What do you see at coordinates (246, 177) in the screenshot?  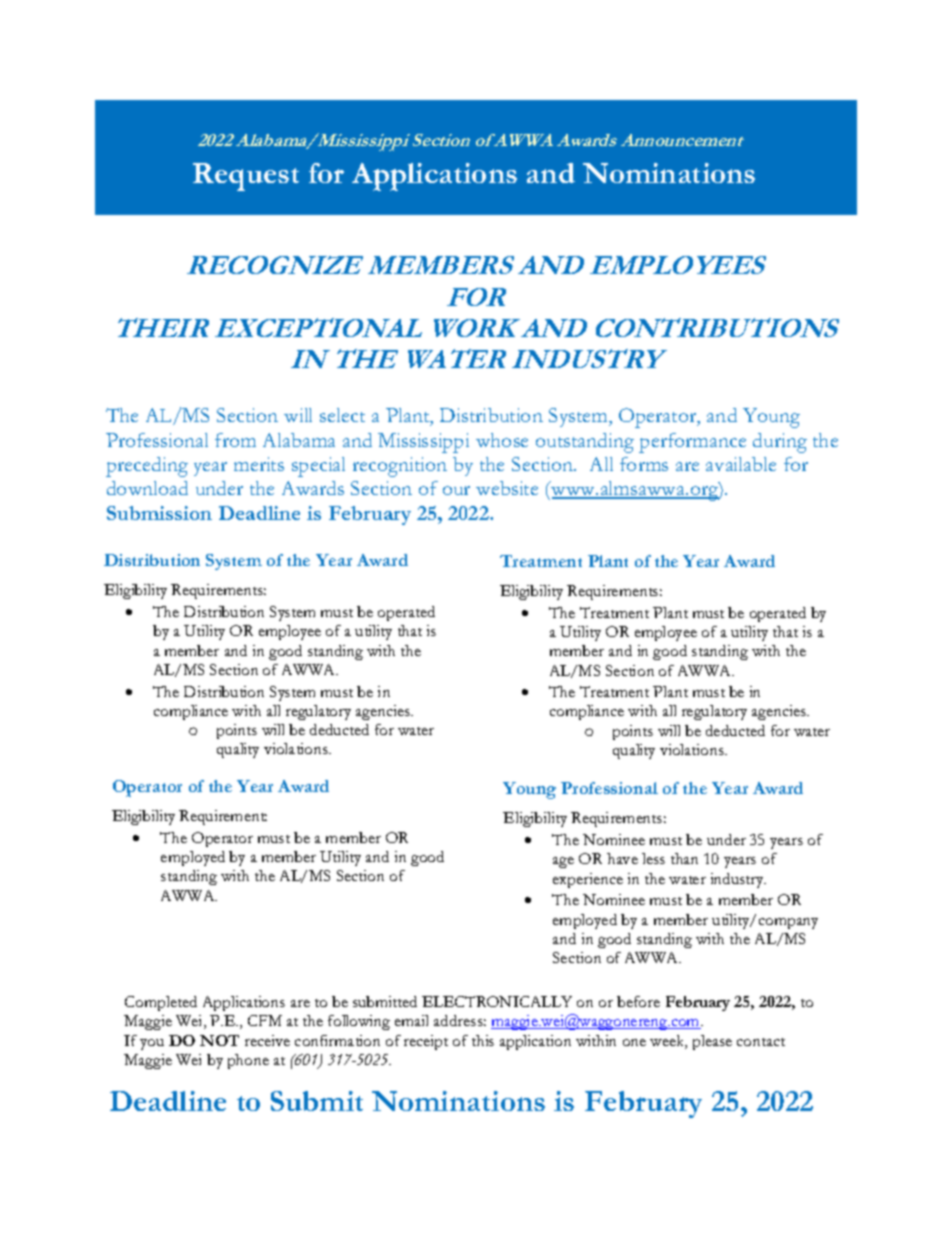 I see `Request` at bounding box center [246, 177].
